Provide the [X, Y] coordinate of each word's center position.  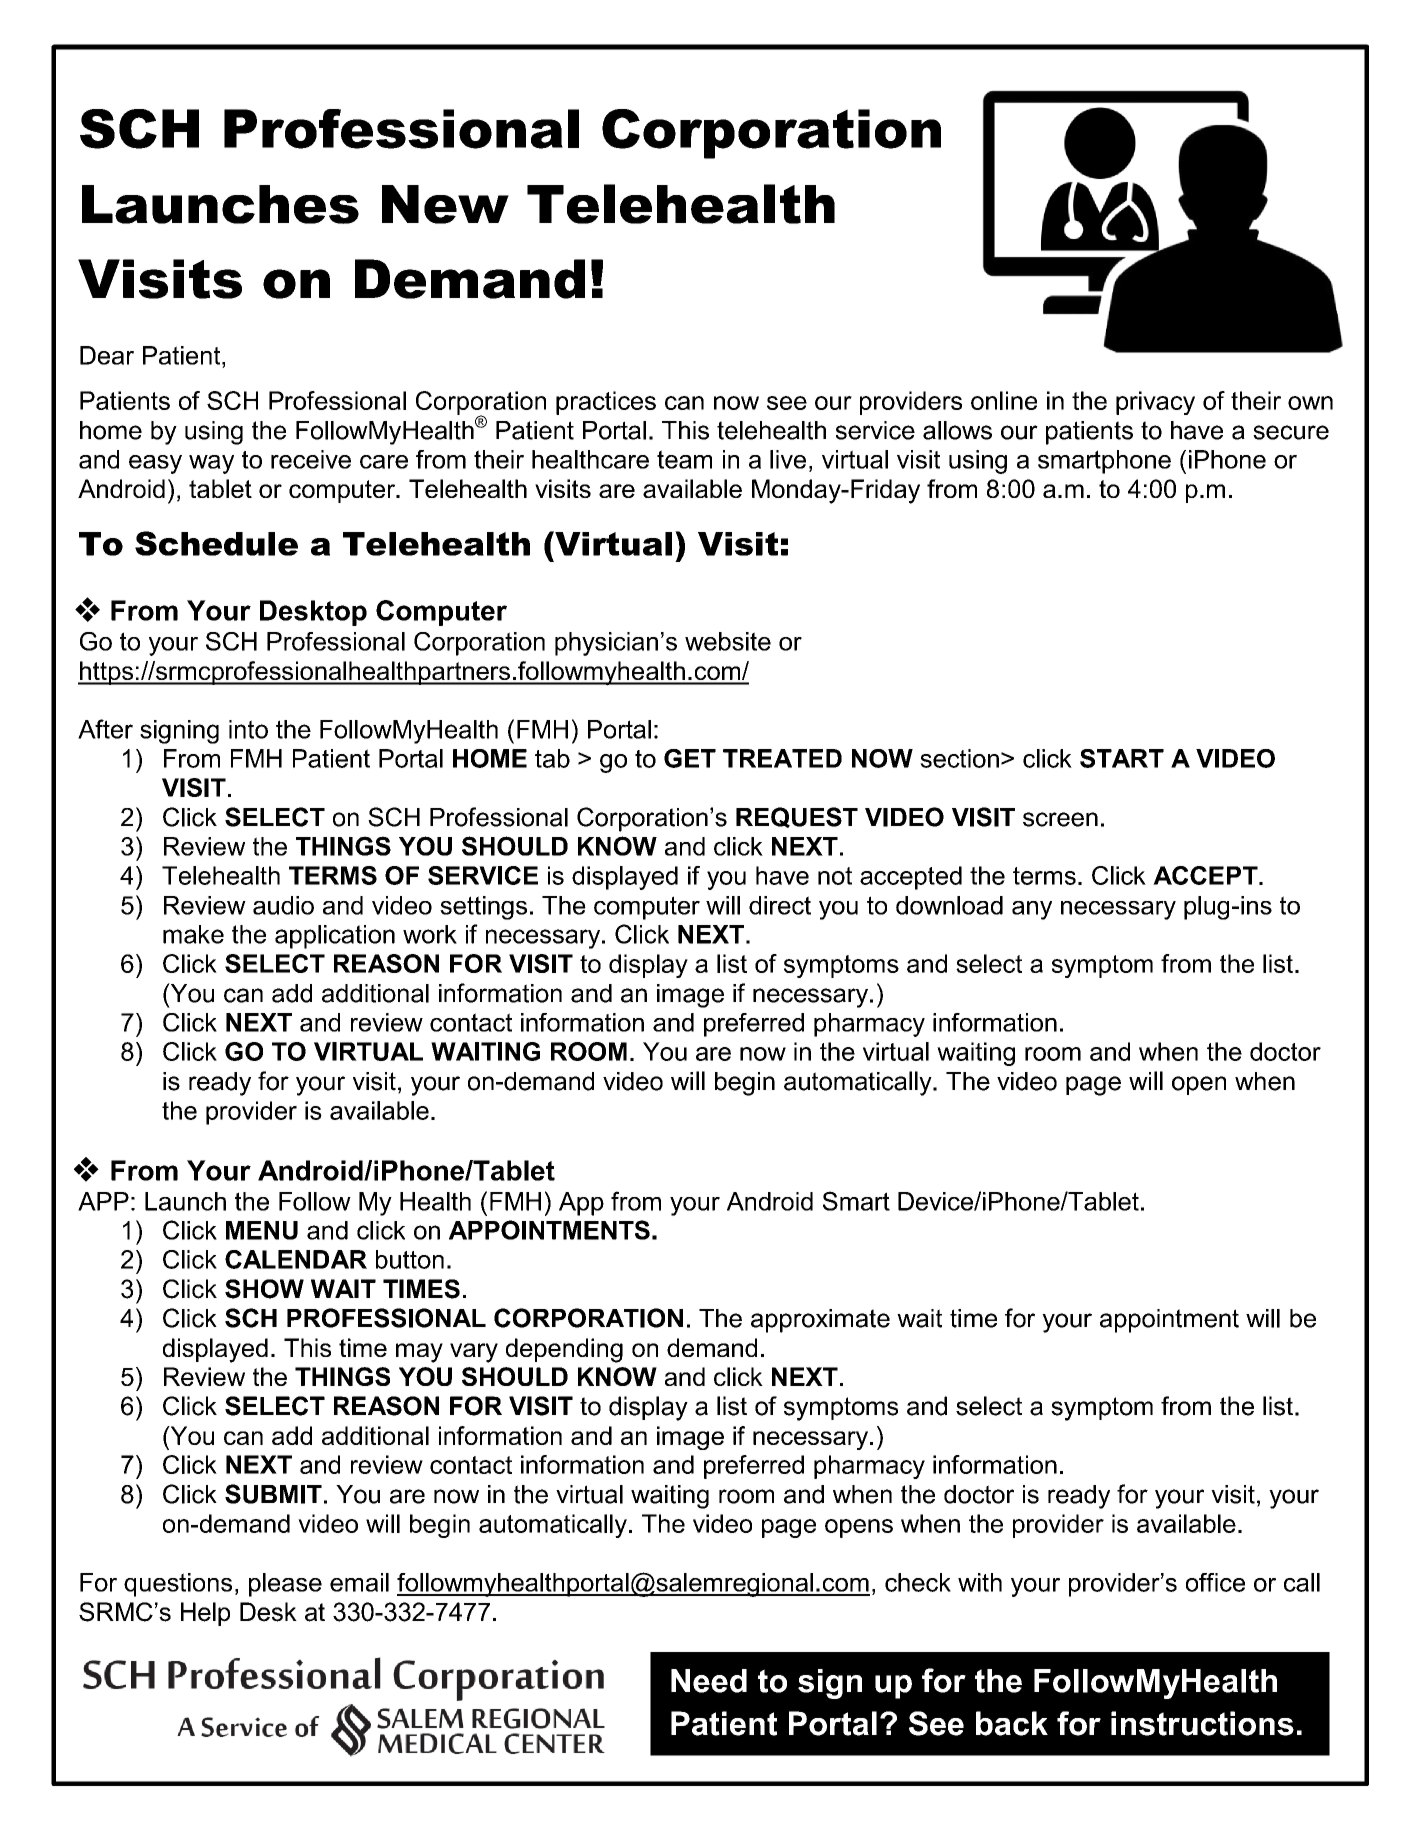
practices [606, 403]
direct [780, 905]
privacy [1155, 403]
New [445, 204]
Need [709, 1681]
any [1032, 910]
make [193, 934]
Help [205, 1614]
